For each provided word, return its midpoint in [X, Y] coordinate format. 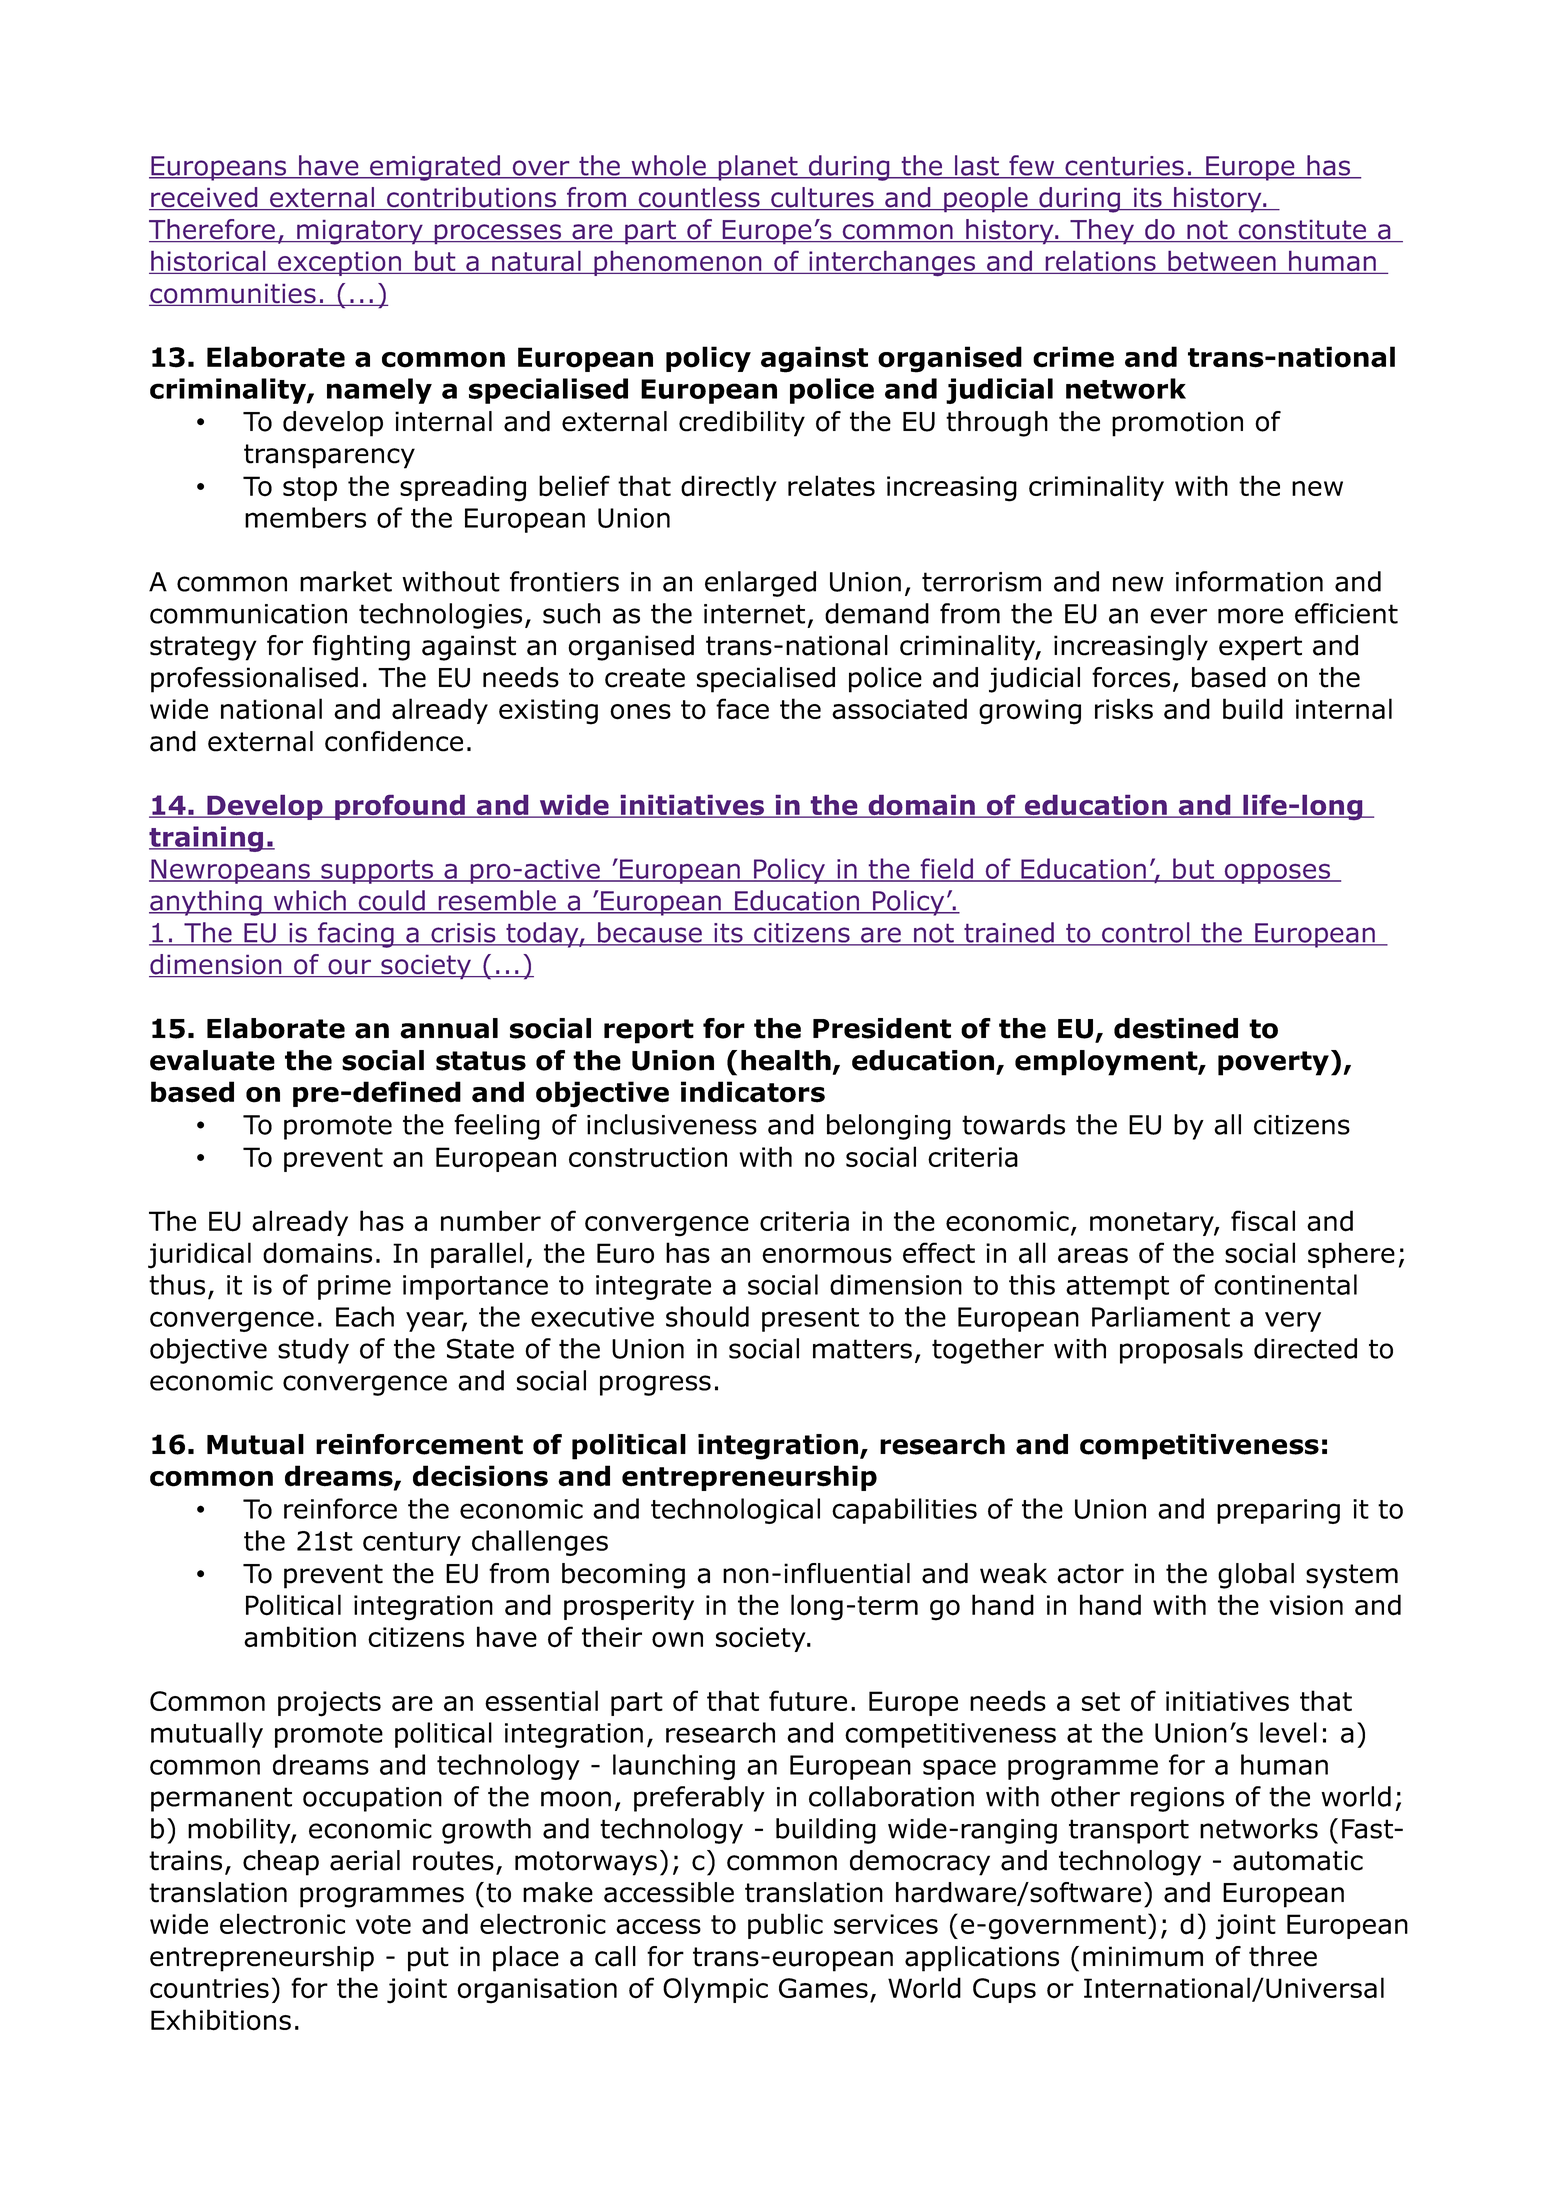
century [412, 1544]
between [1222, 262]
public [785, 1926]
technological [735, 1511]
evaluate [212, 1060]
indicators [753, 1092]
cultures [822, 198]
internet [754, 614]
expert [1260, 648]
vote [383, 1925]
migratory [360, 232]
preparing [1278, 1511]
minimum [1143, 1956]
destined [1176, 1028]
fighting [361, 648]
